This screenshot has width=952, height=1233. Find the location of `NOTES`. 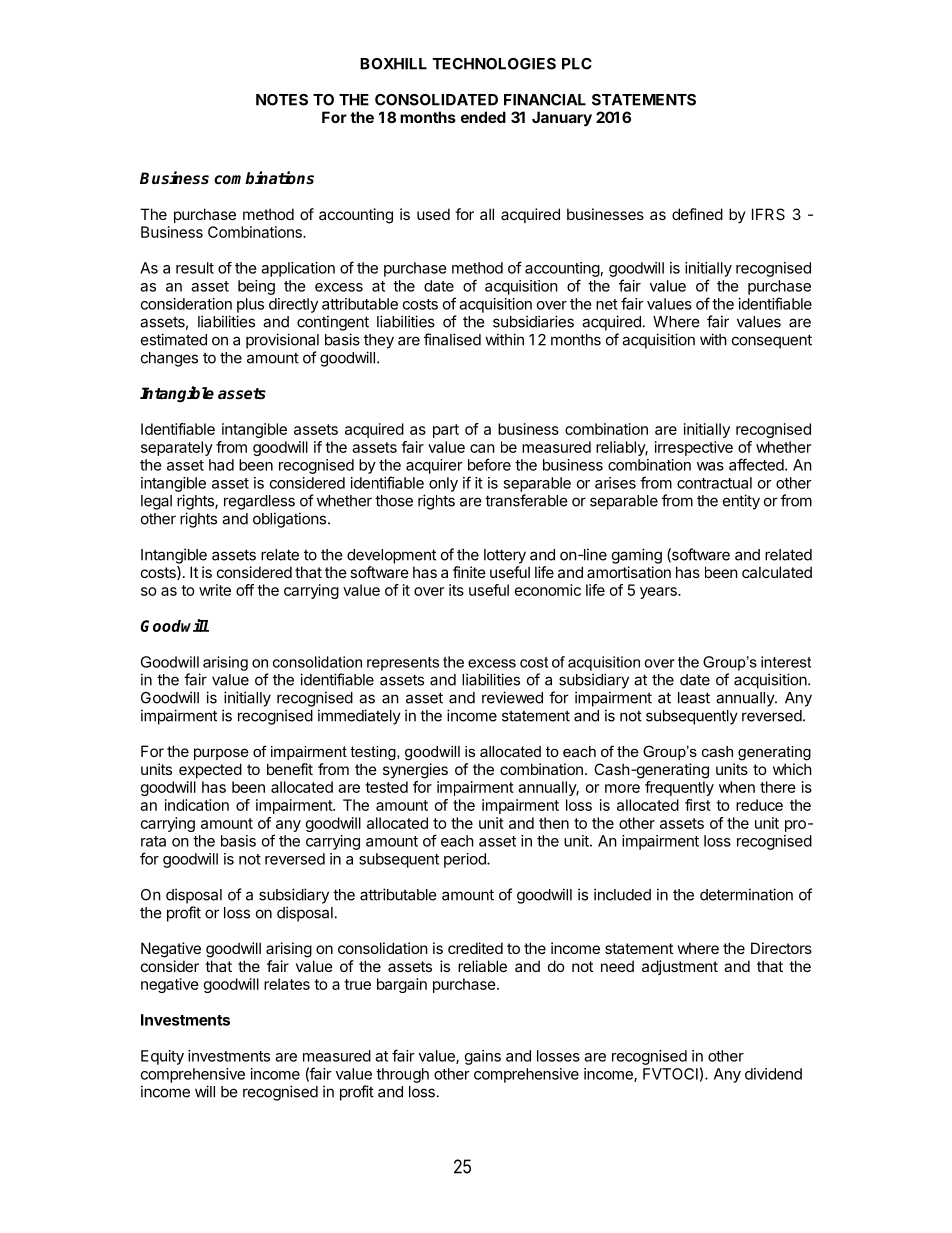

NOTES is located at coordinates (282, 100).
